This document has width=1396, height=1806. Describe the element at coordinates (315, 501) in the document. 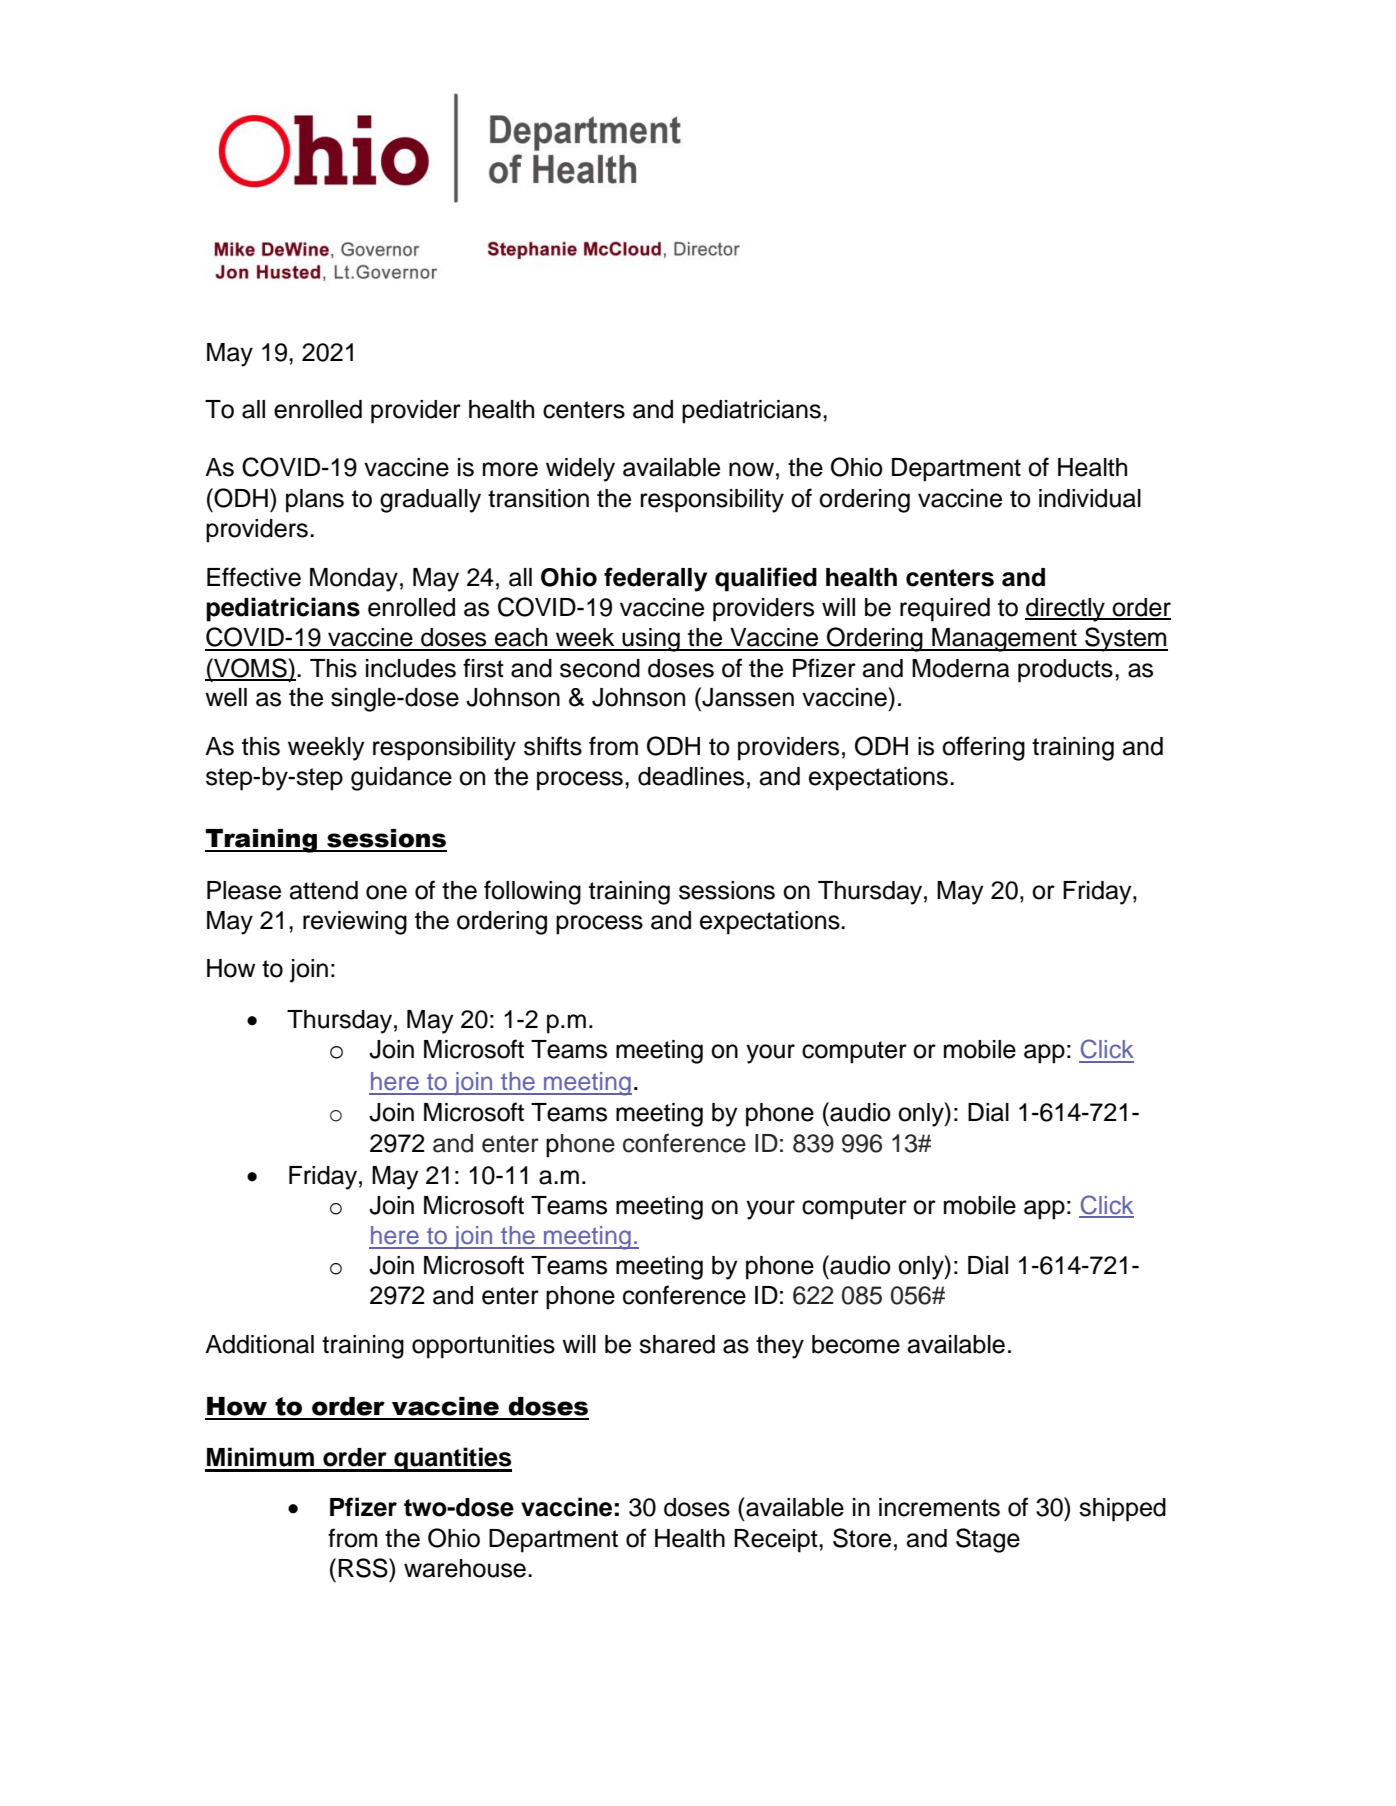

I see `plans` at that location.
